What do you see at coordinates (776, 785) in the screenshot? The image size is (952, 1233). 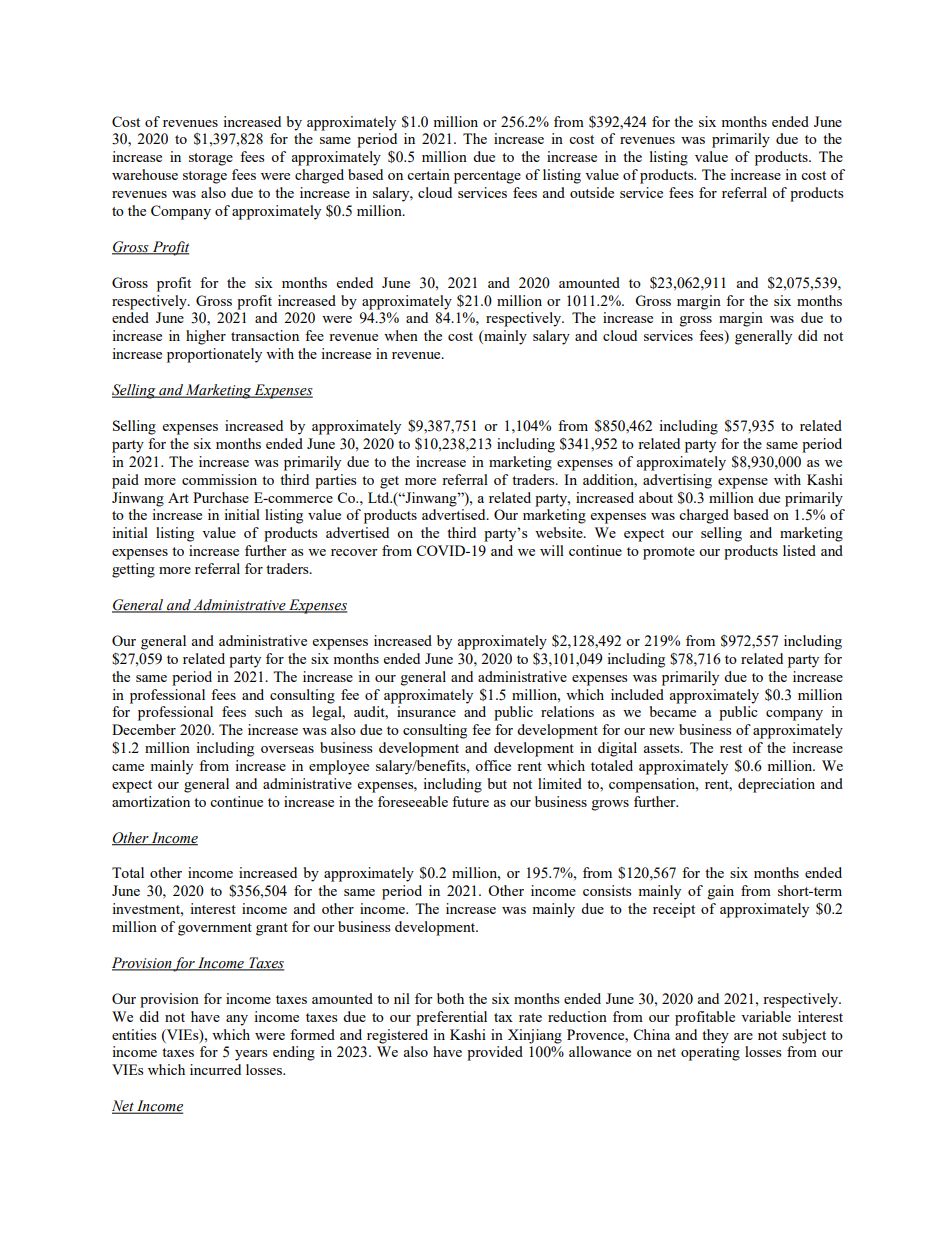 I see `depreciation` at bounding box center [776, 785].
